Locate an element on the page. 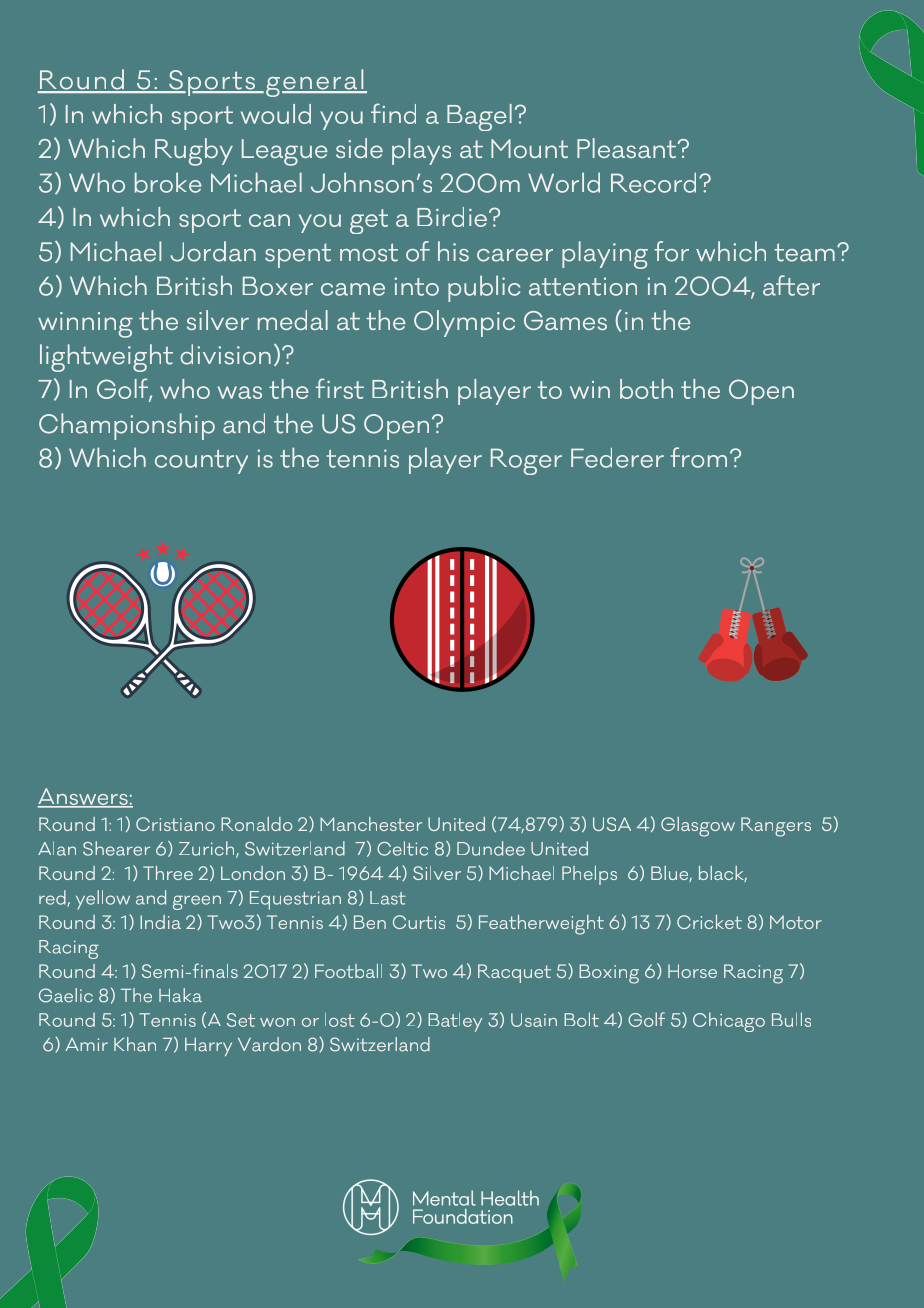 The width and height of the document is (924, 1308). Olympic is located at coordinates (464, 323).
